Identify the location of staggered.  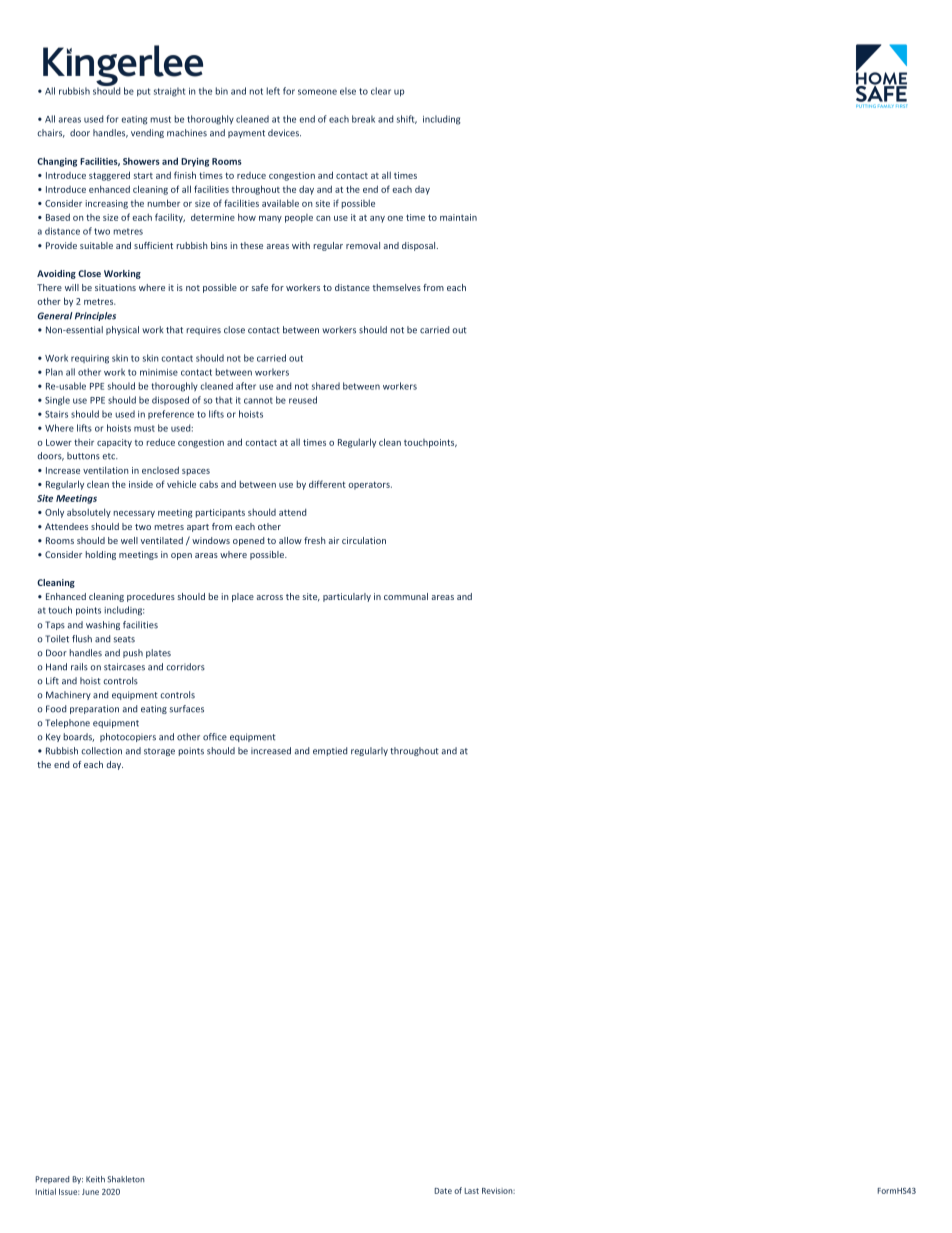
(109, 176).
